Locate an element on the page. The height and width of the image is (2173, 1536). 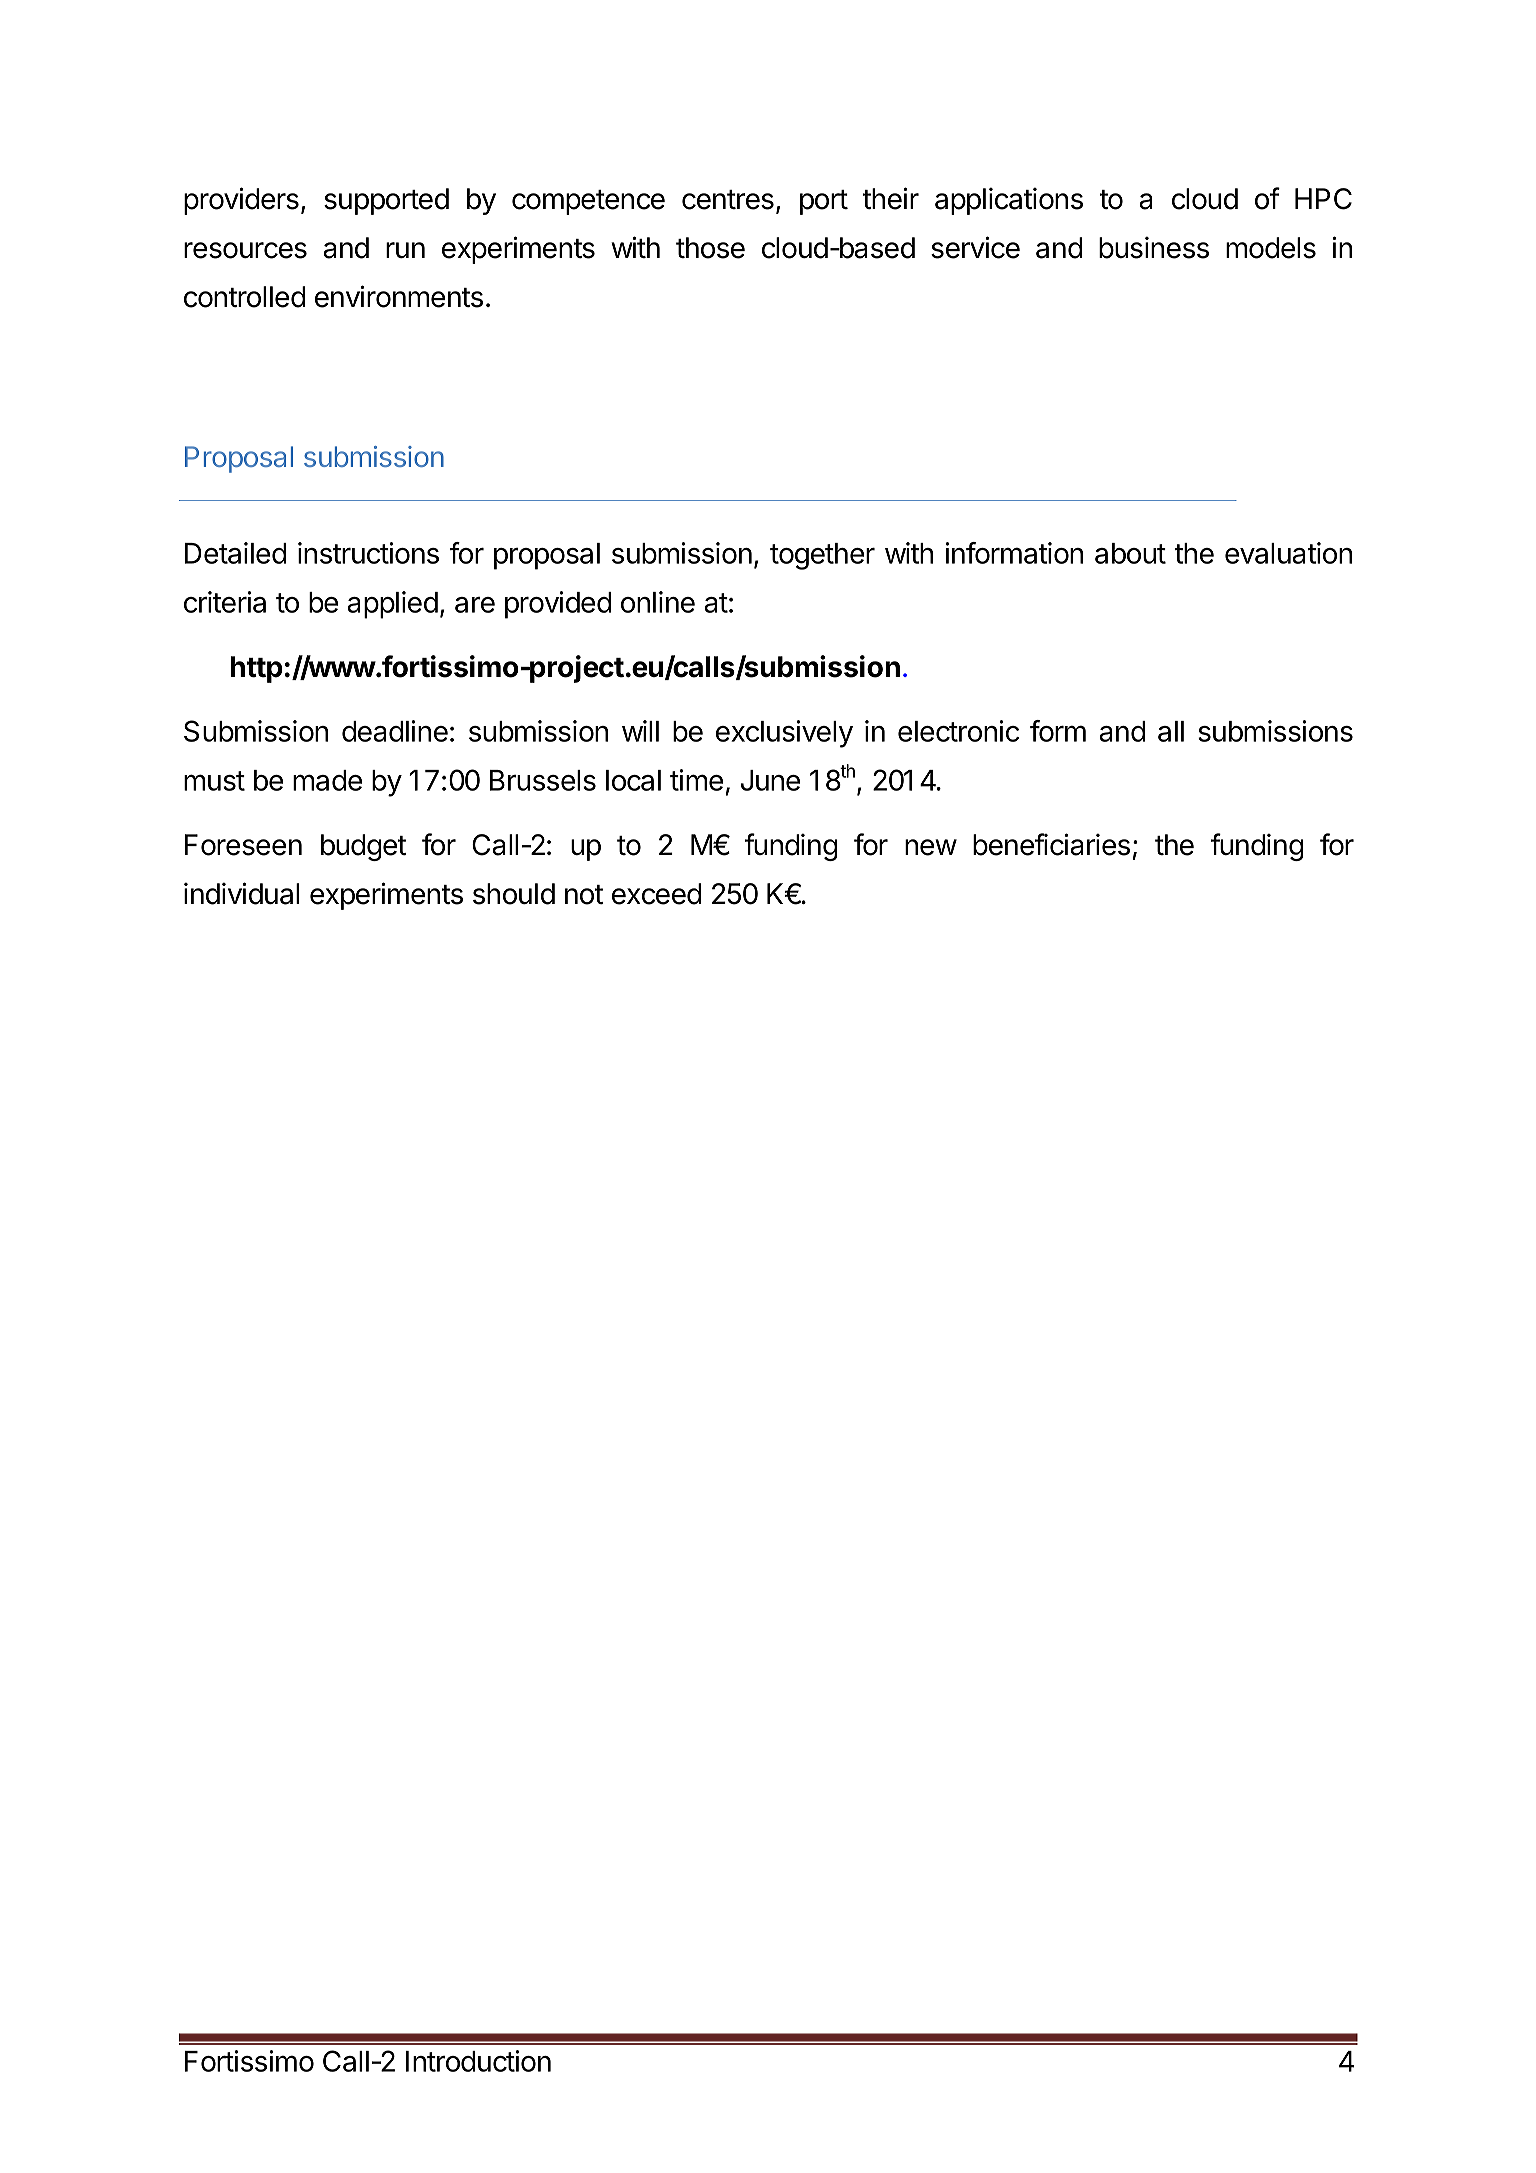
not is located at coordinates (584, 895).
